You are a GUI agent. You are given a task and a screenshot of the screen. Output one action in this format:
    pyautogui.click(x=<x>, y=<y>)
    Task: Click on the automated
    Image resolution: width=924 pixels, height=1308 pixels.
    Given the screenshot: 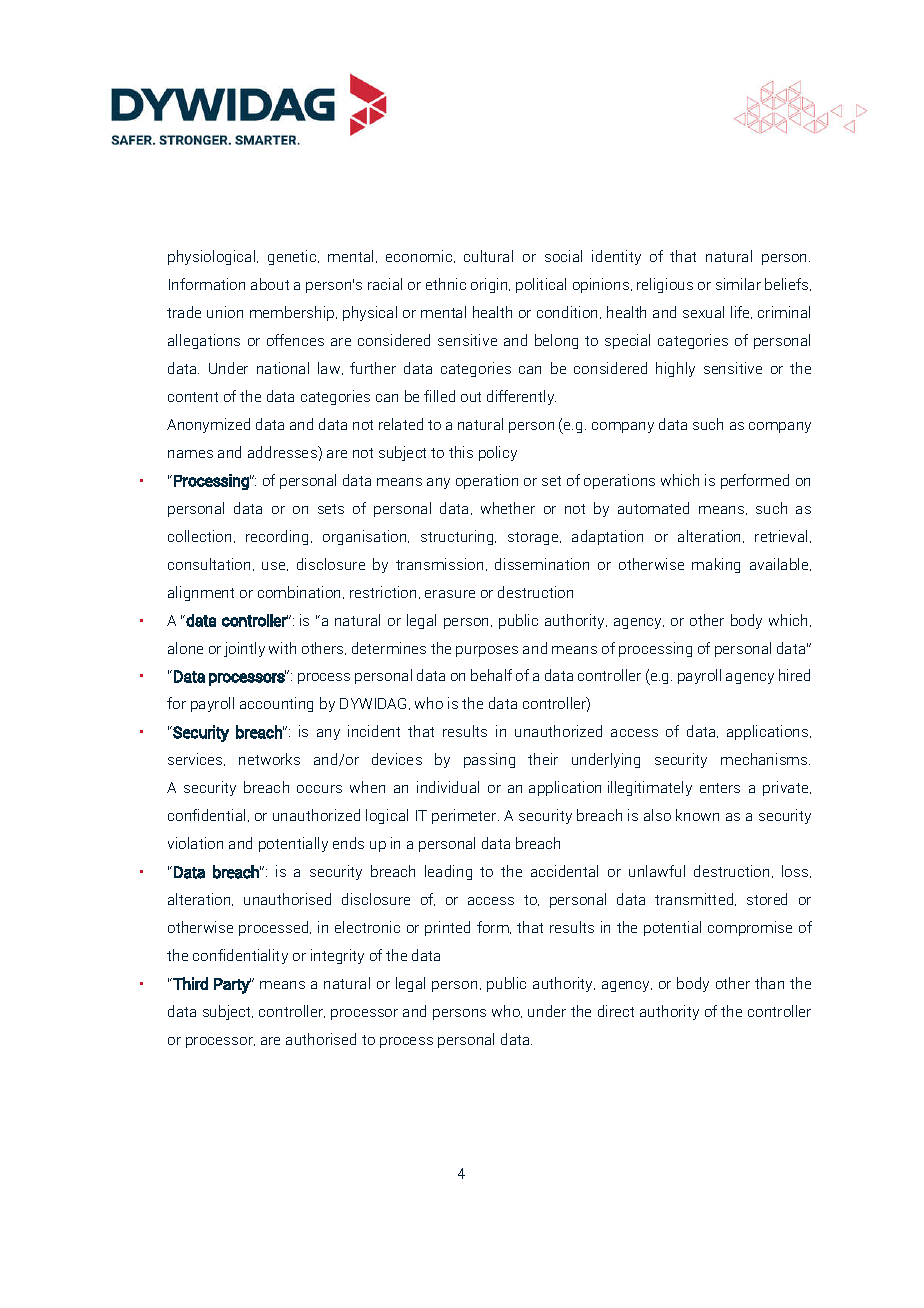 What is the action you would take?
    pyautogui.click(x=653, y=508)
